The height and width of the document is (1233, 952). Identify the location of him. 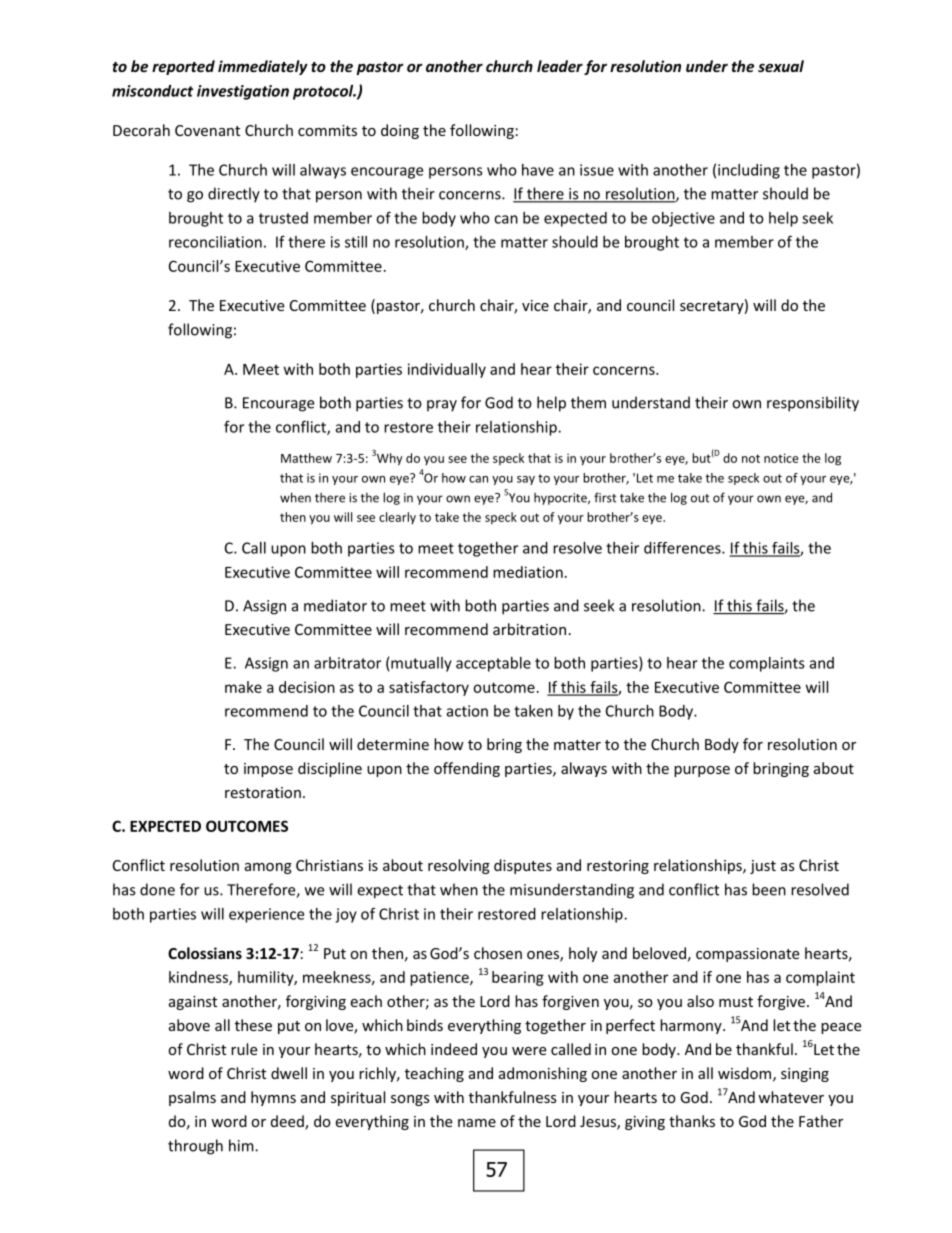
(242, 1145).
